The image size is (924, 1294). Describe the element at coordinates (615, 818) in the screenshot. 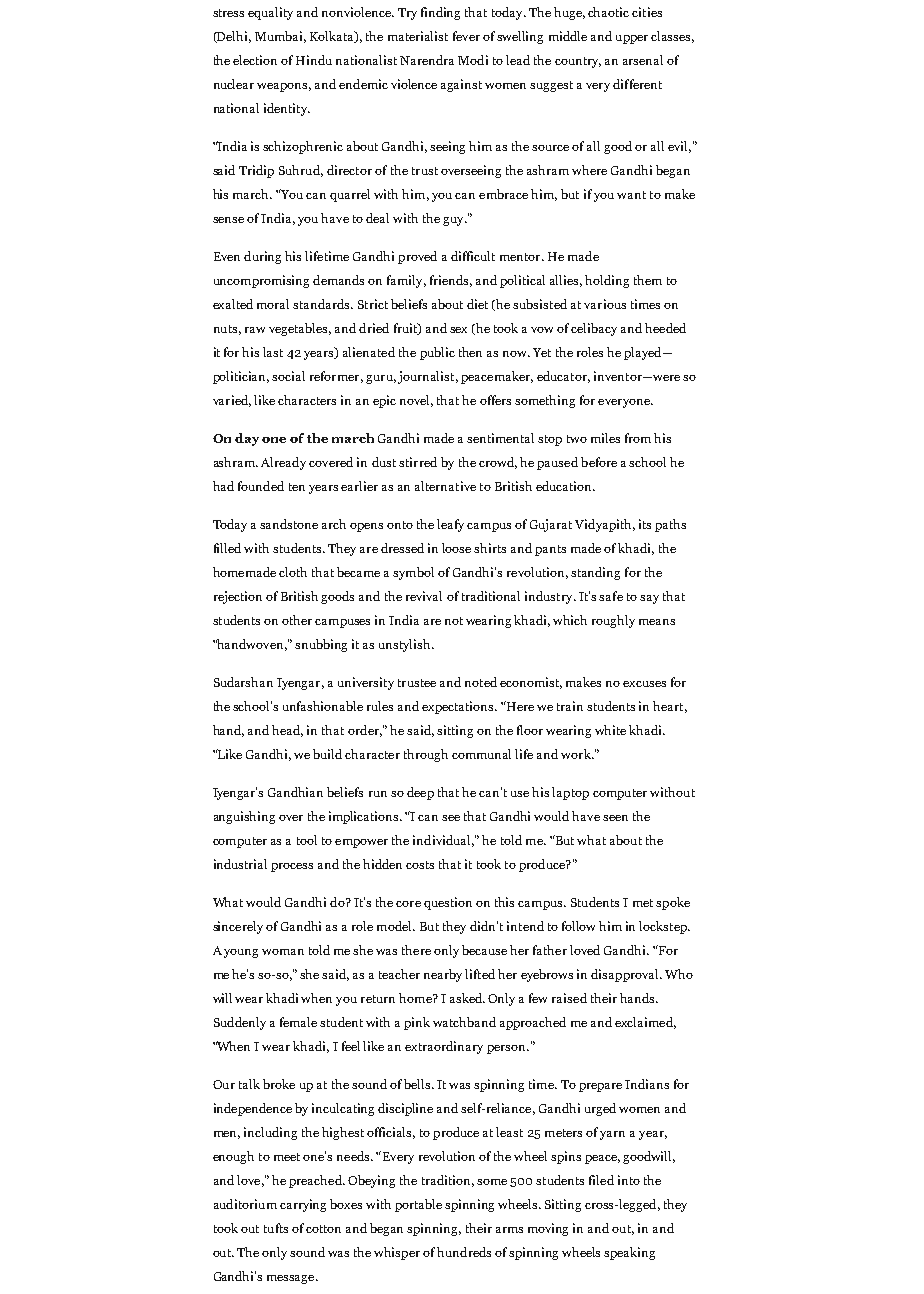

I see `seen` at that location.
